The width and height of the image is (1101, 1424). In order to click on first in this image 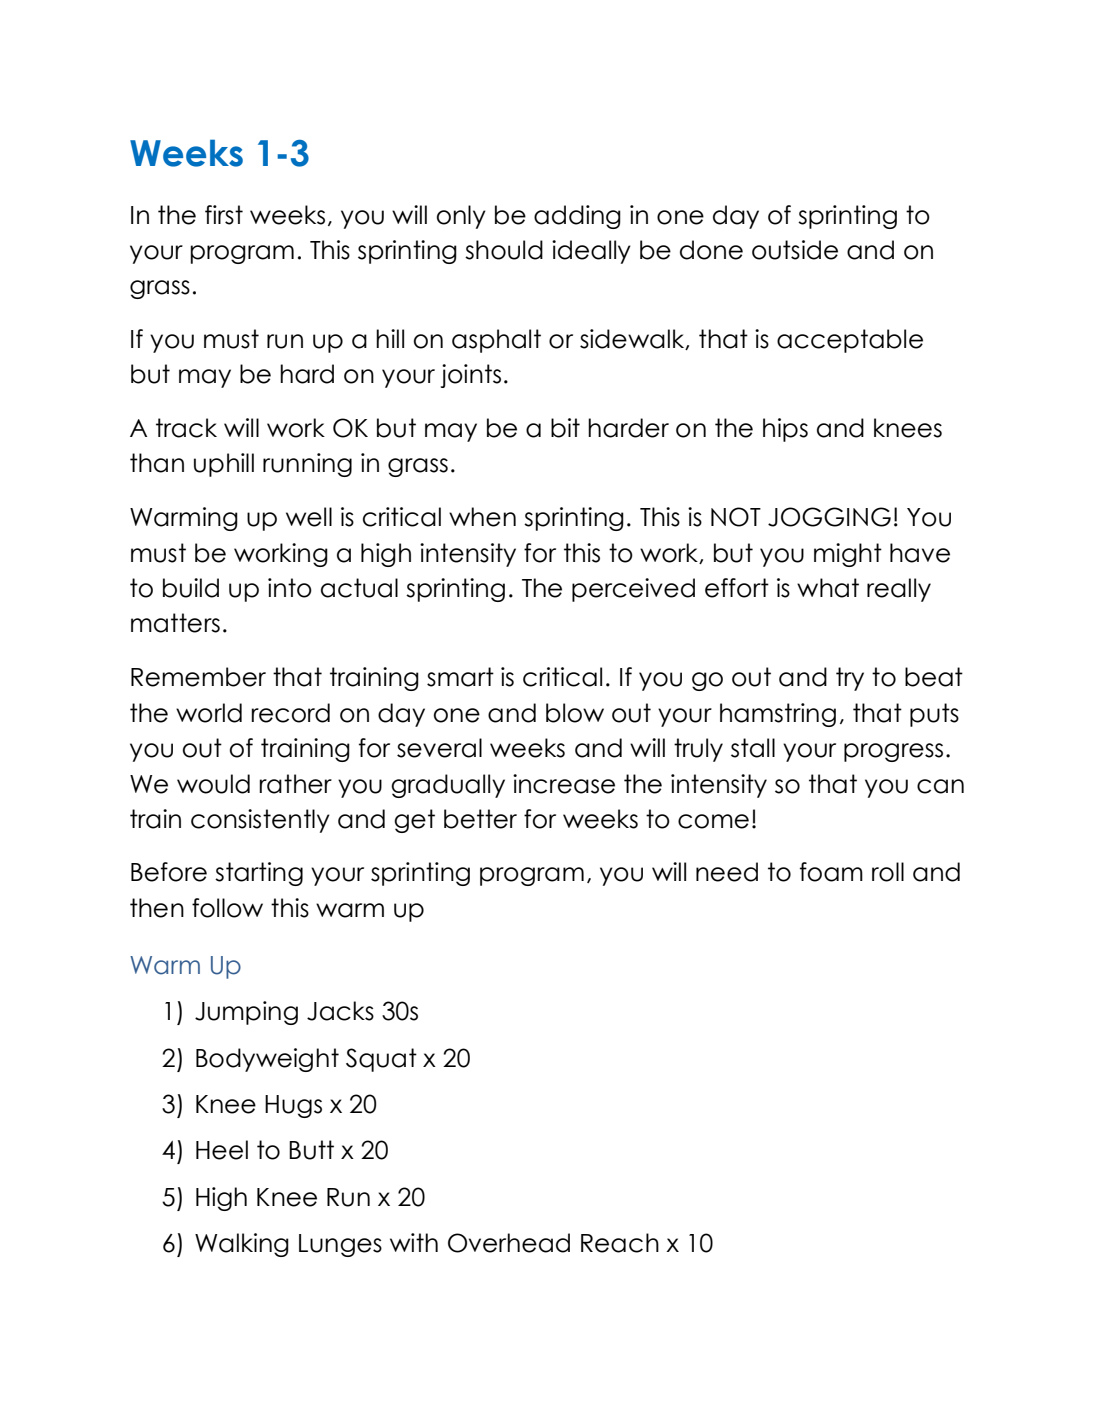, I will do `click(224, 215)`.
